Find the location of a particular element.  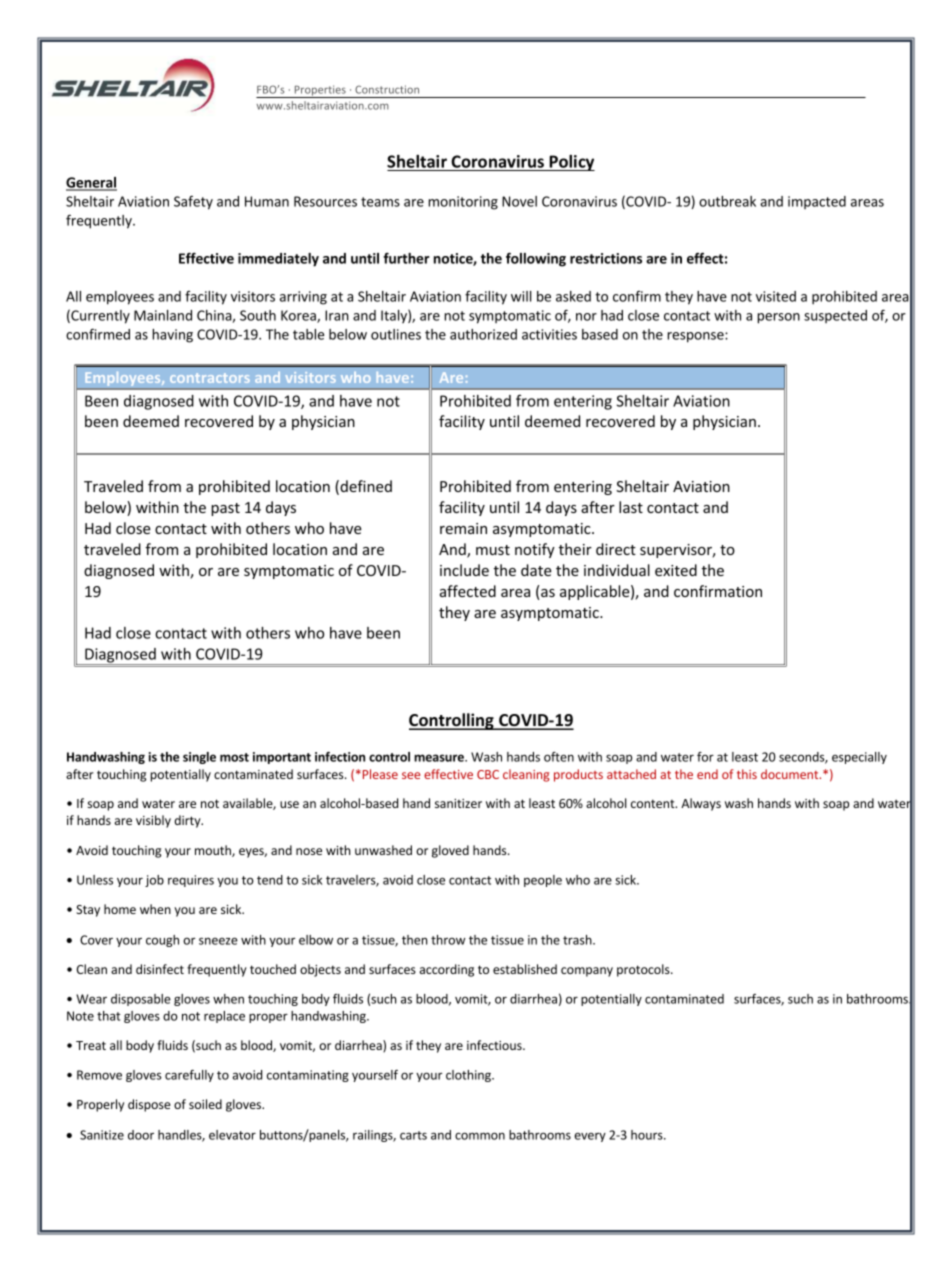

affected is located at coordinates (468, 591).
